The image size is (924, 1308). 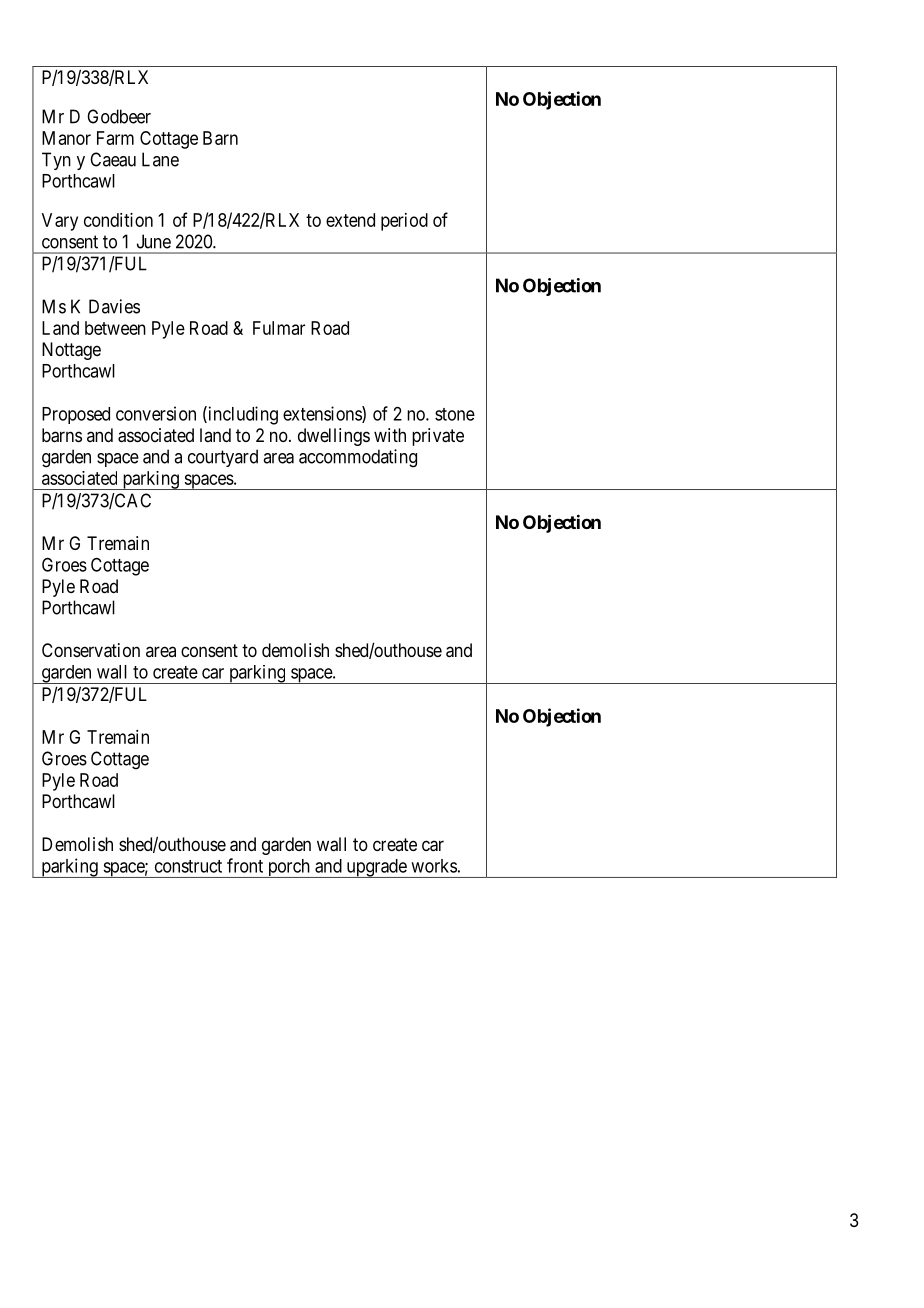 What do you see at coordinates (223, 458) in the document?
I see `courtyard` at bounding box center [223, 458].
